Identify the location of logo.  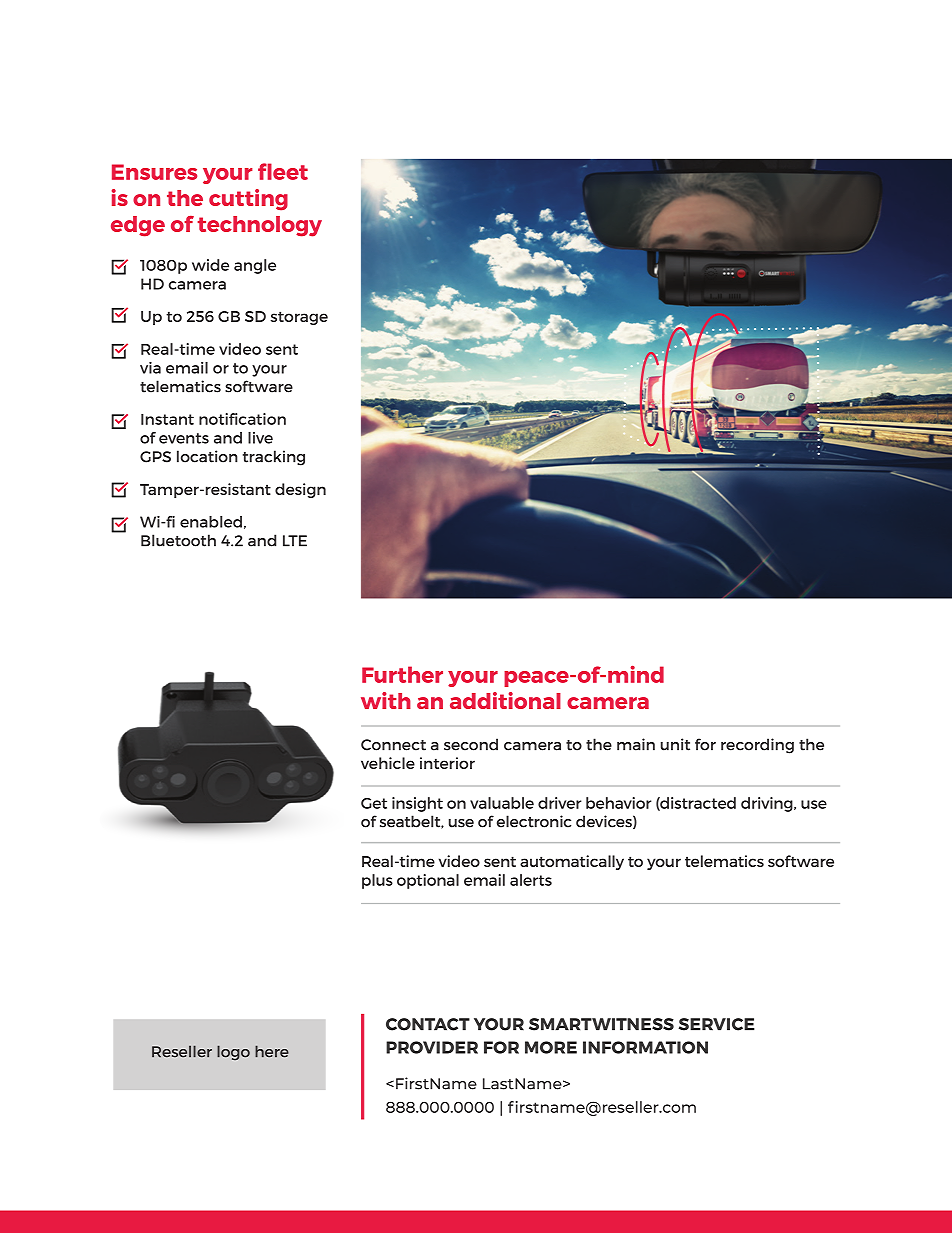
(233, 1053).
